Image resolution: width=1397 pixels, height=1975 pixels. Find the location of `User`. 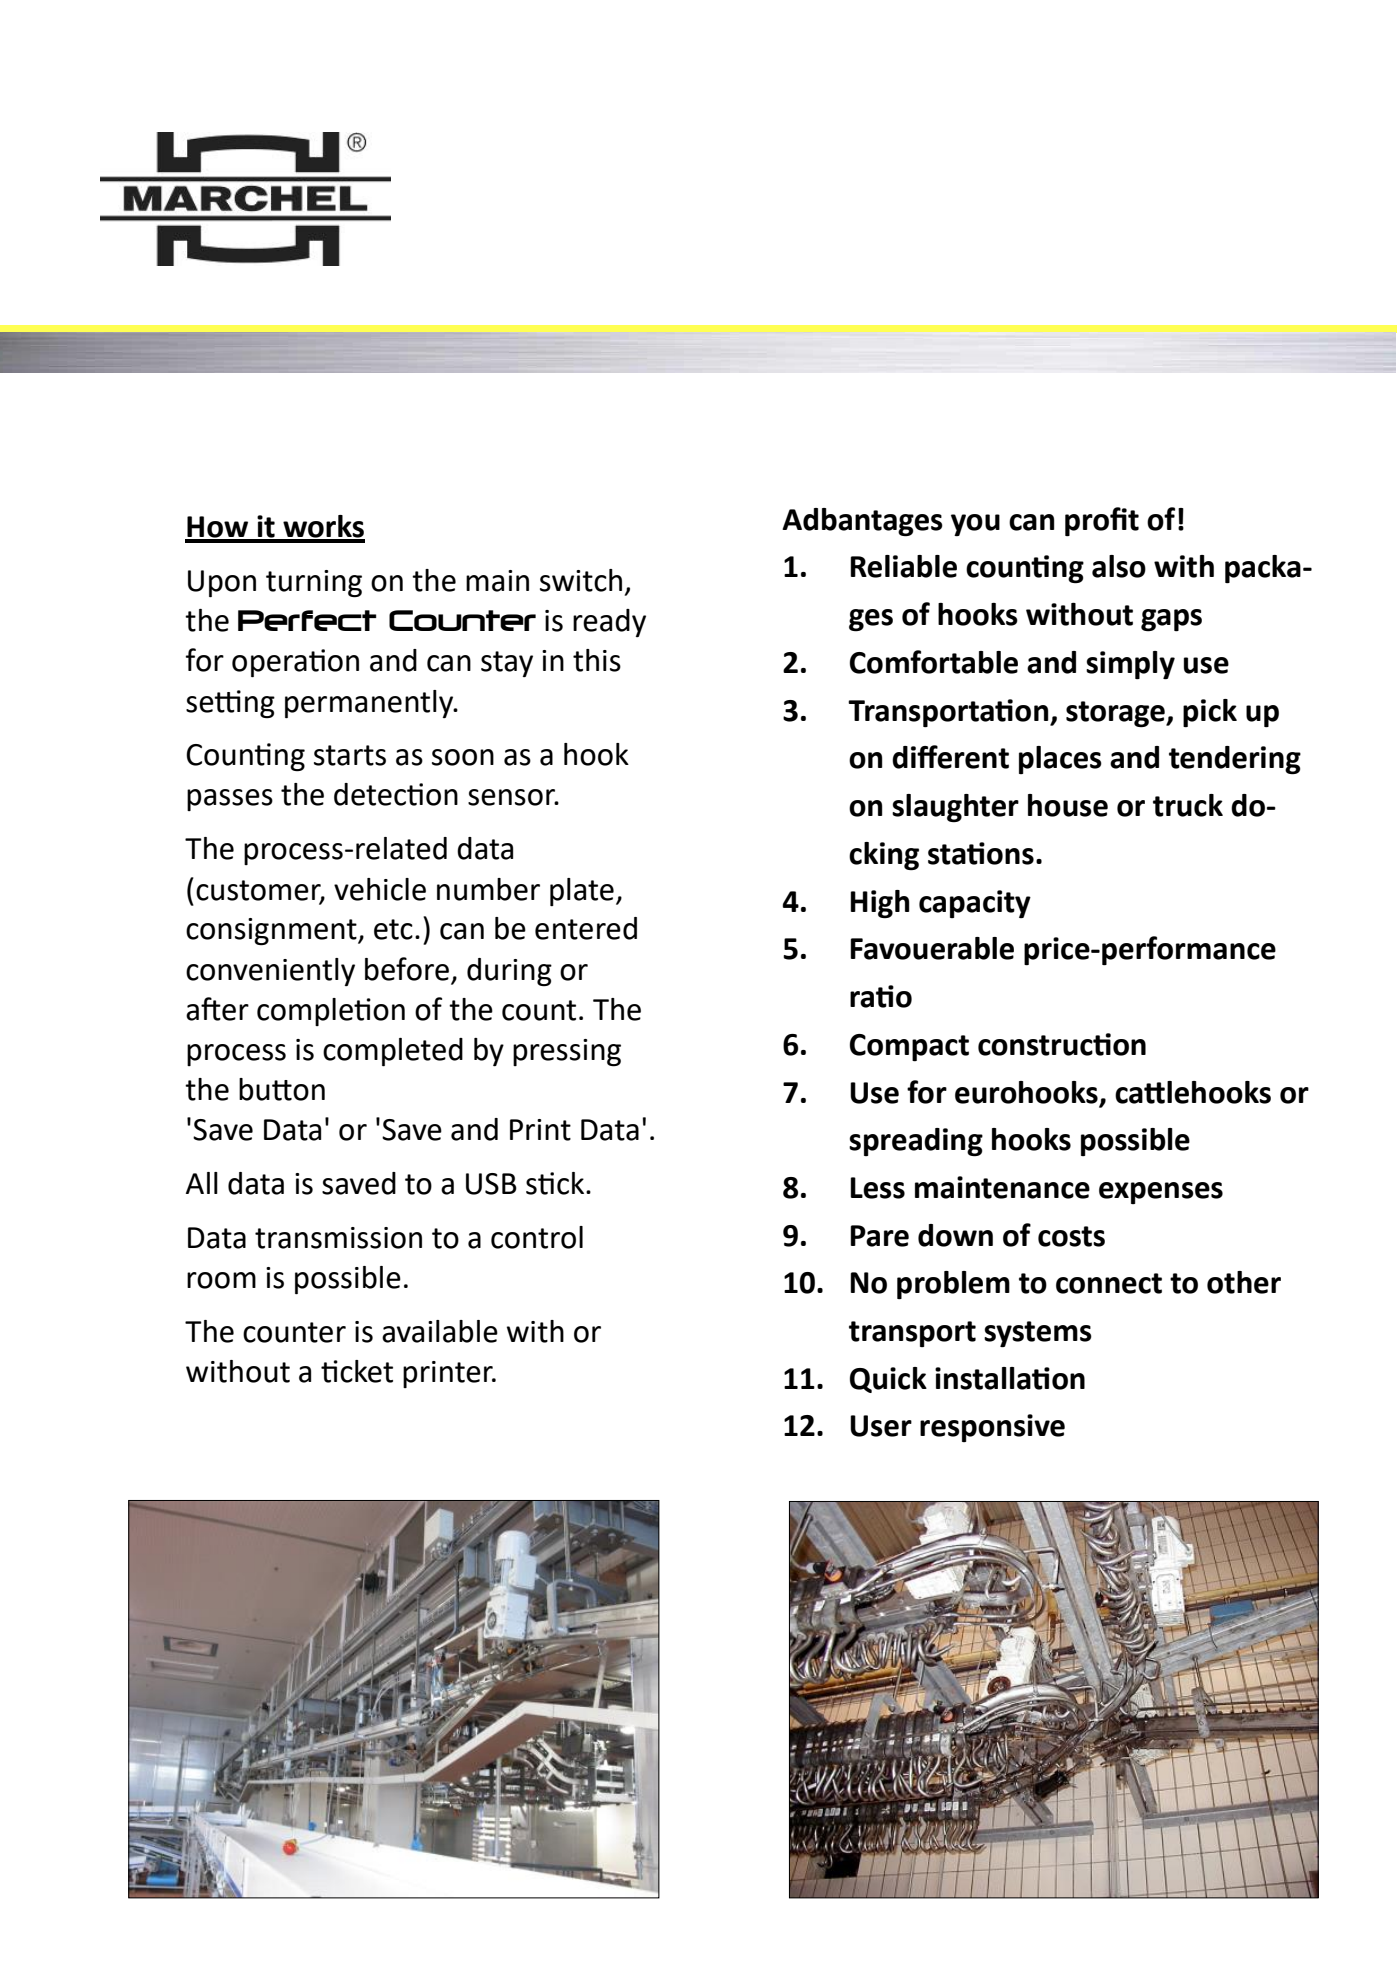

User is located at coordinates (881, 1426).
